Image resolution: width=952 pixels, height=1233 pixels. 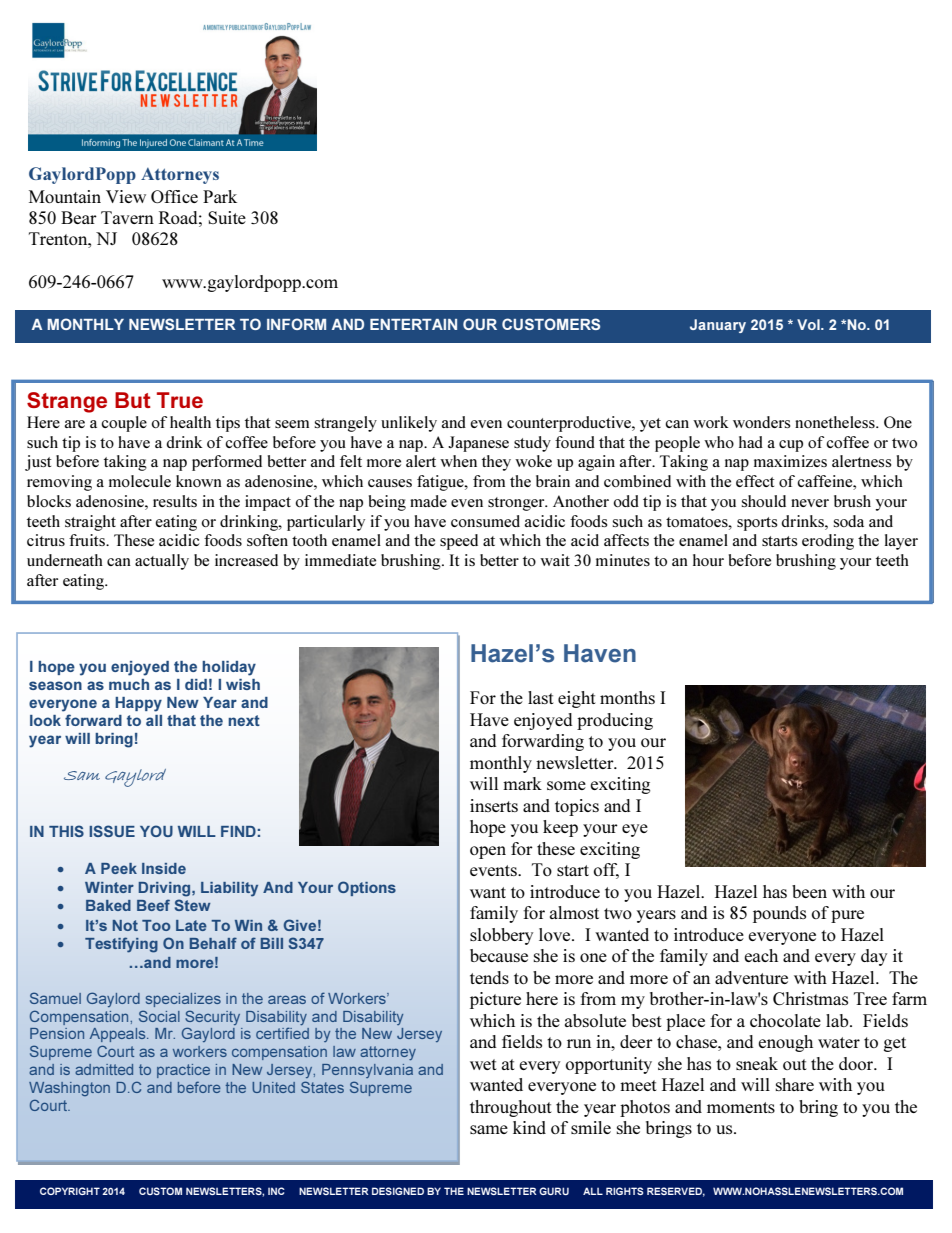 What do you see at coordinates (162, 562) in the screenshot?
I see `actually` at bounding box center [162, 562].
